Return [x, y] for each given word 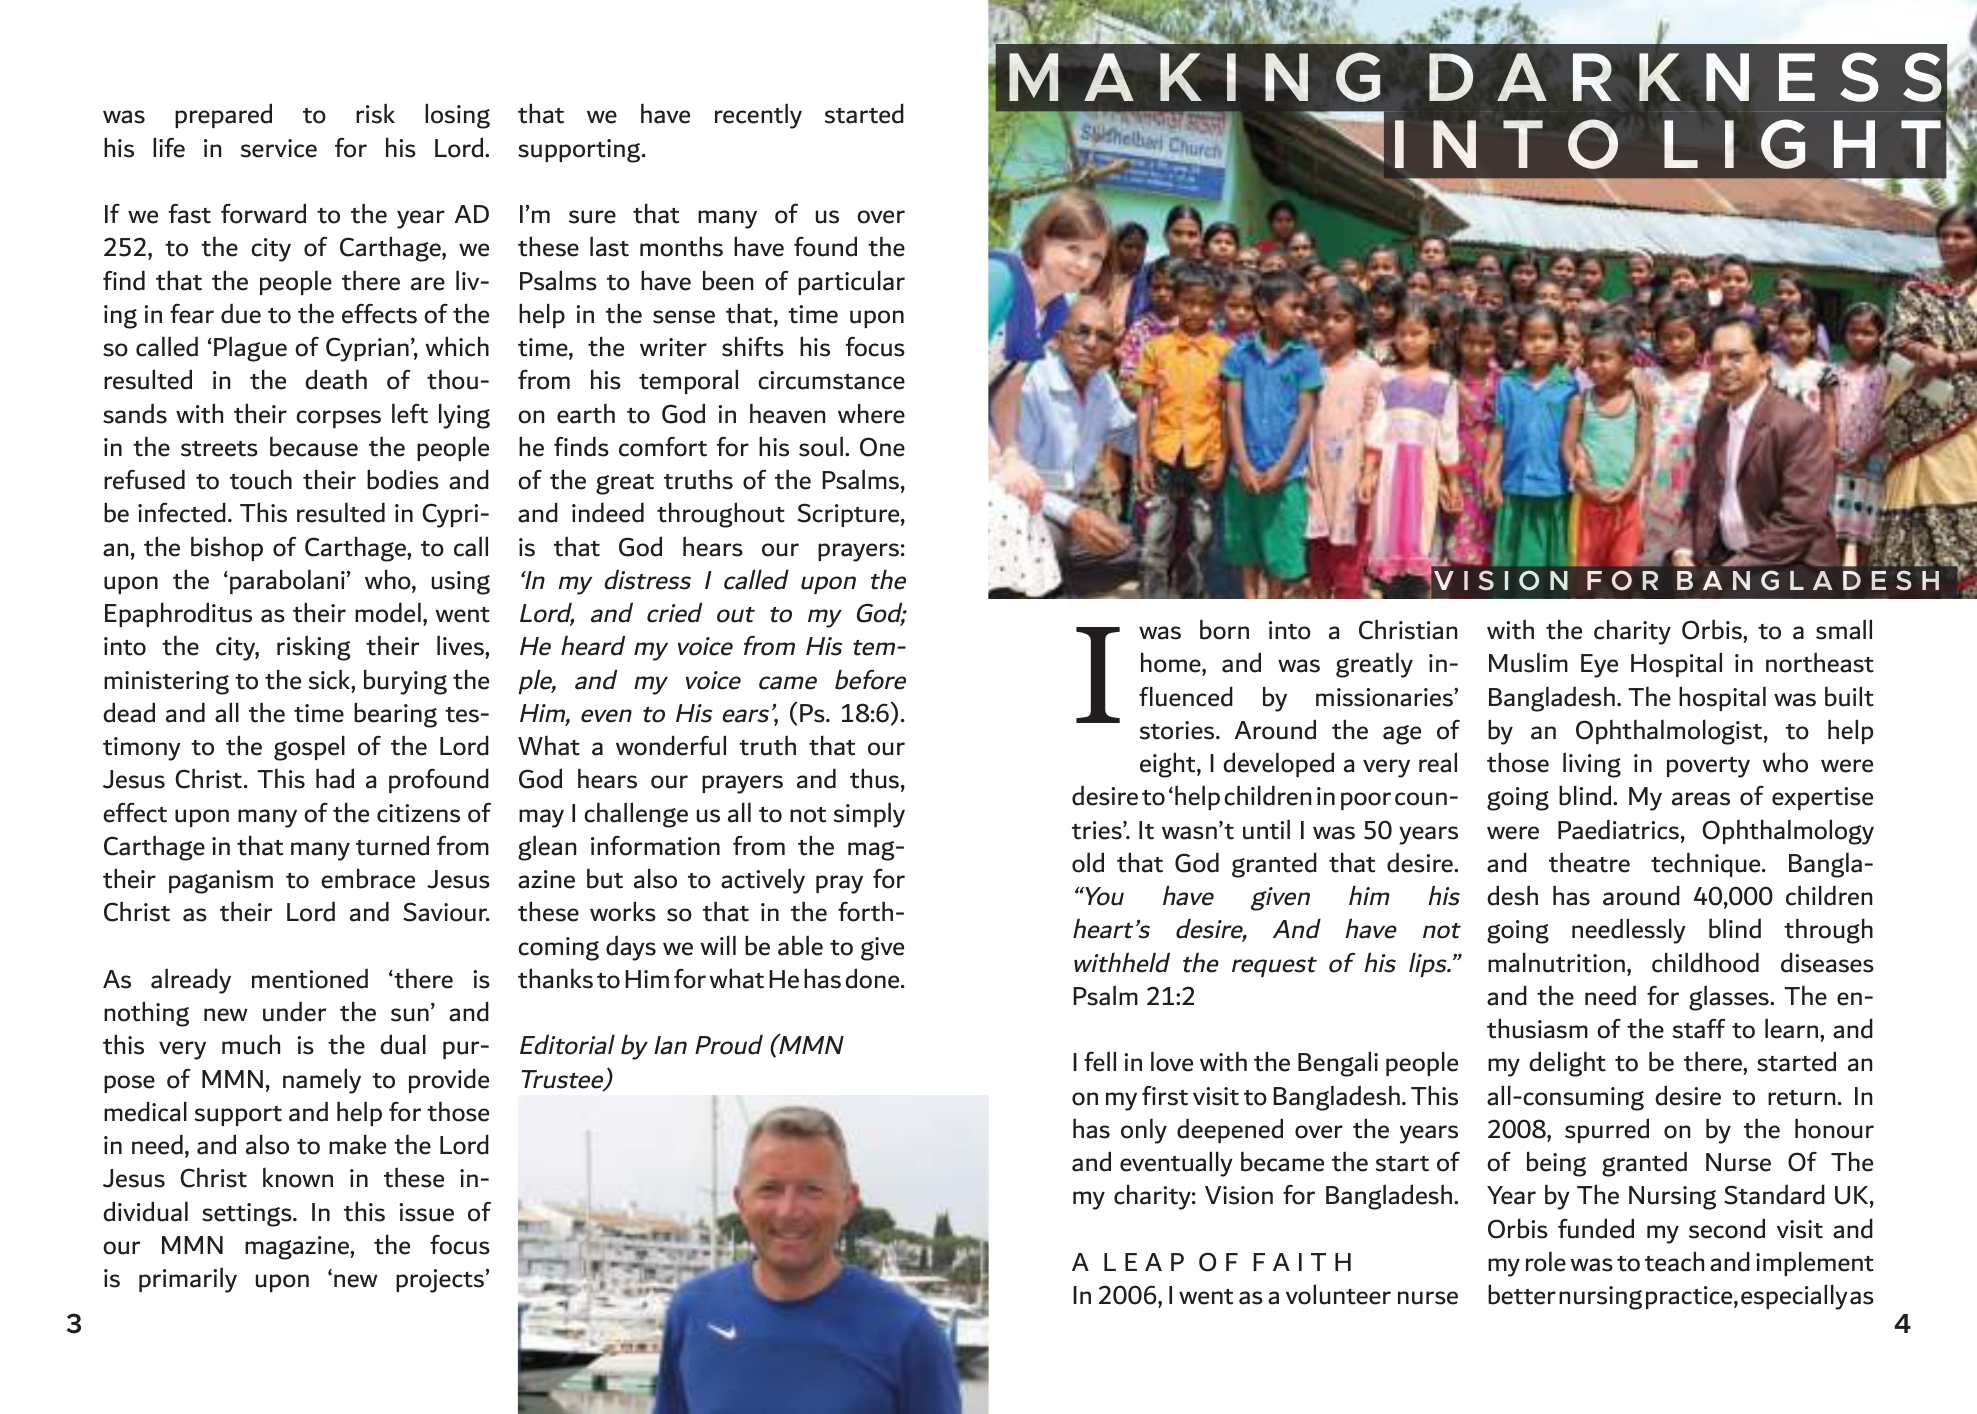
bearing [395, 715]
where [871, 413]
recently [758, 116]
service [278, 148]
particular [851, 282]
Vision [1239, 1195]
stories [1178, 730]
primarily [188, 1280]
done [873, 978]
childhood [1705, 962]
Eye [1599, 666]
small [1844, 629]
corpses [338, 419]
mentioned [310, 978]
